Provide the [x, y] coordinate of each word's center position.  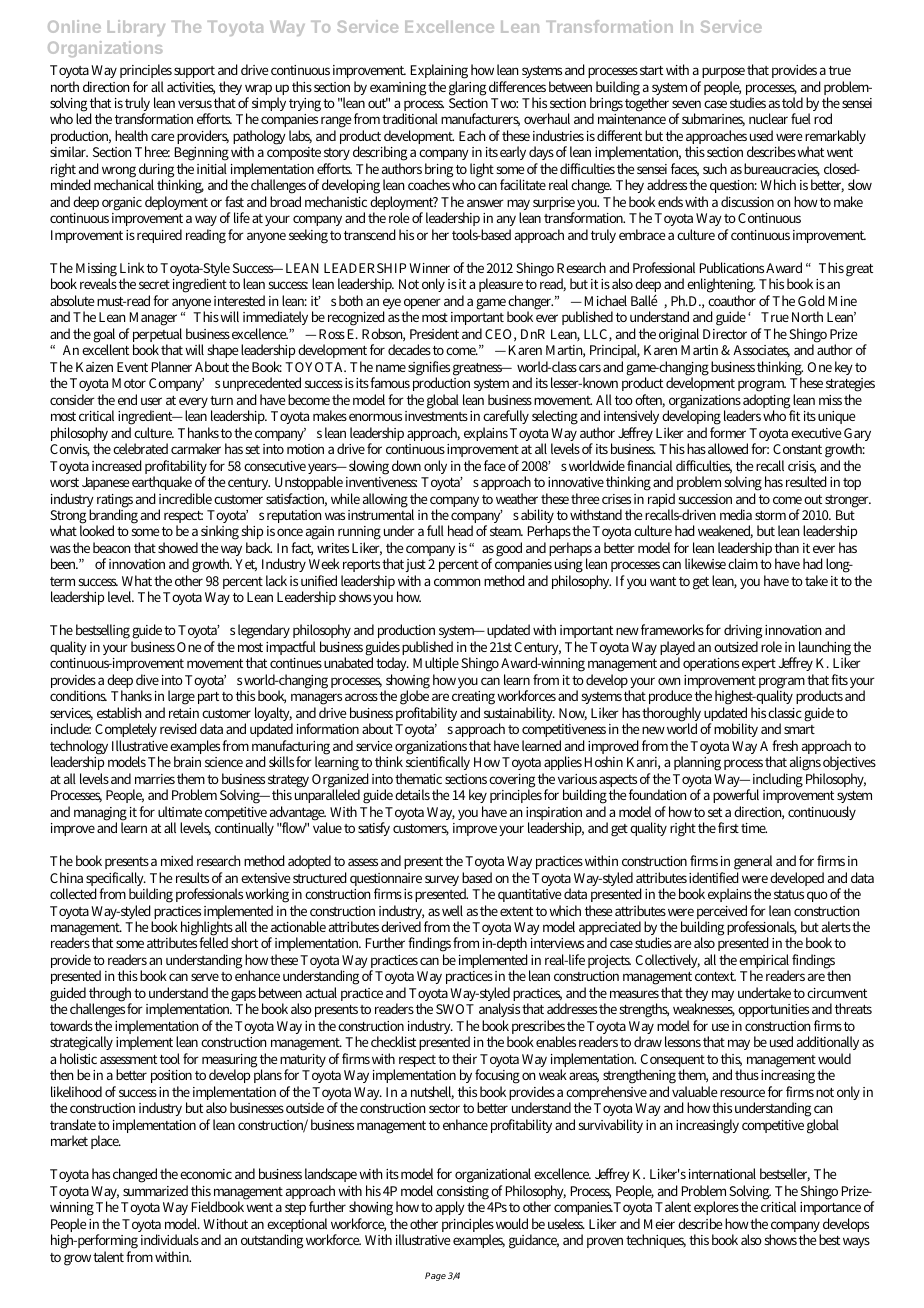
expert [759, 665]
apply [450, 1208]
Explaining [439, 71]
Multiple [436, 666]
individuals [170, 1239]
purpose [723, 72]
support [194, 72]
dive [147, 679]
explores [716, 1210]
